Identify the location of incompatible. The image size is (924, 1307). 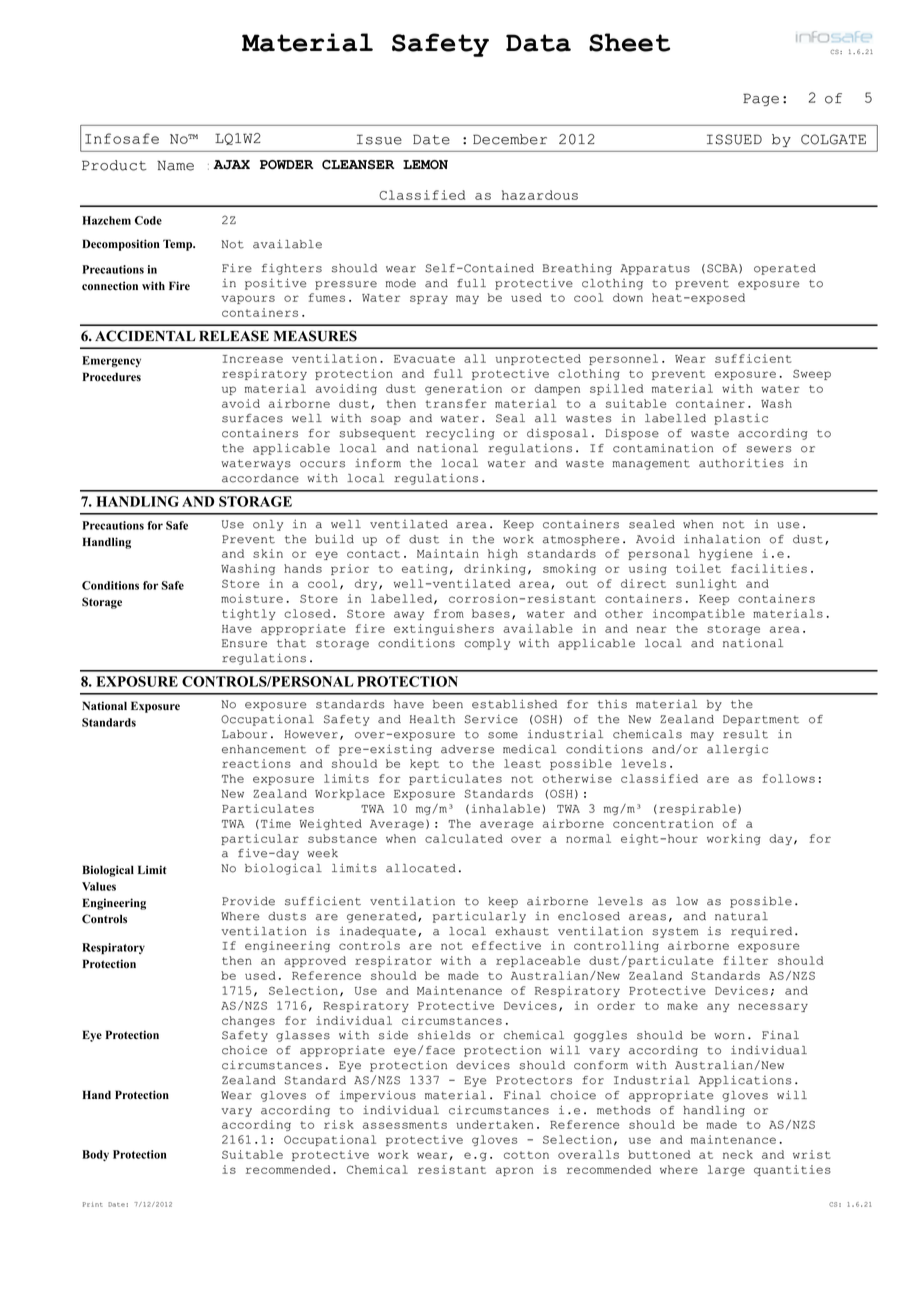
(699, 614).
